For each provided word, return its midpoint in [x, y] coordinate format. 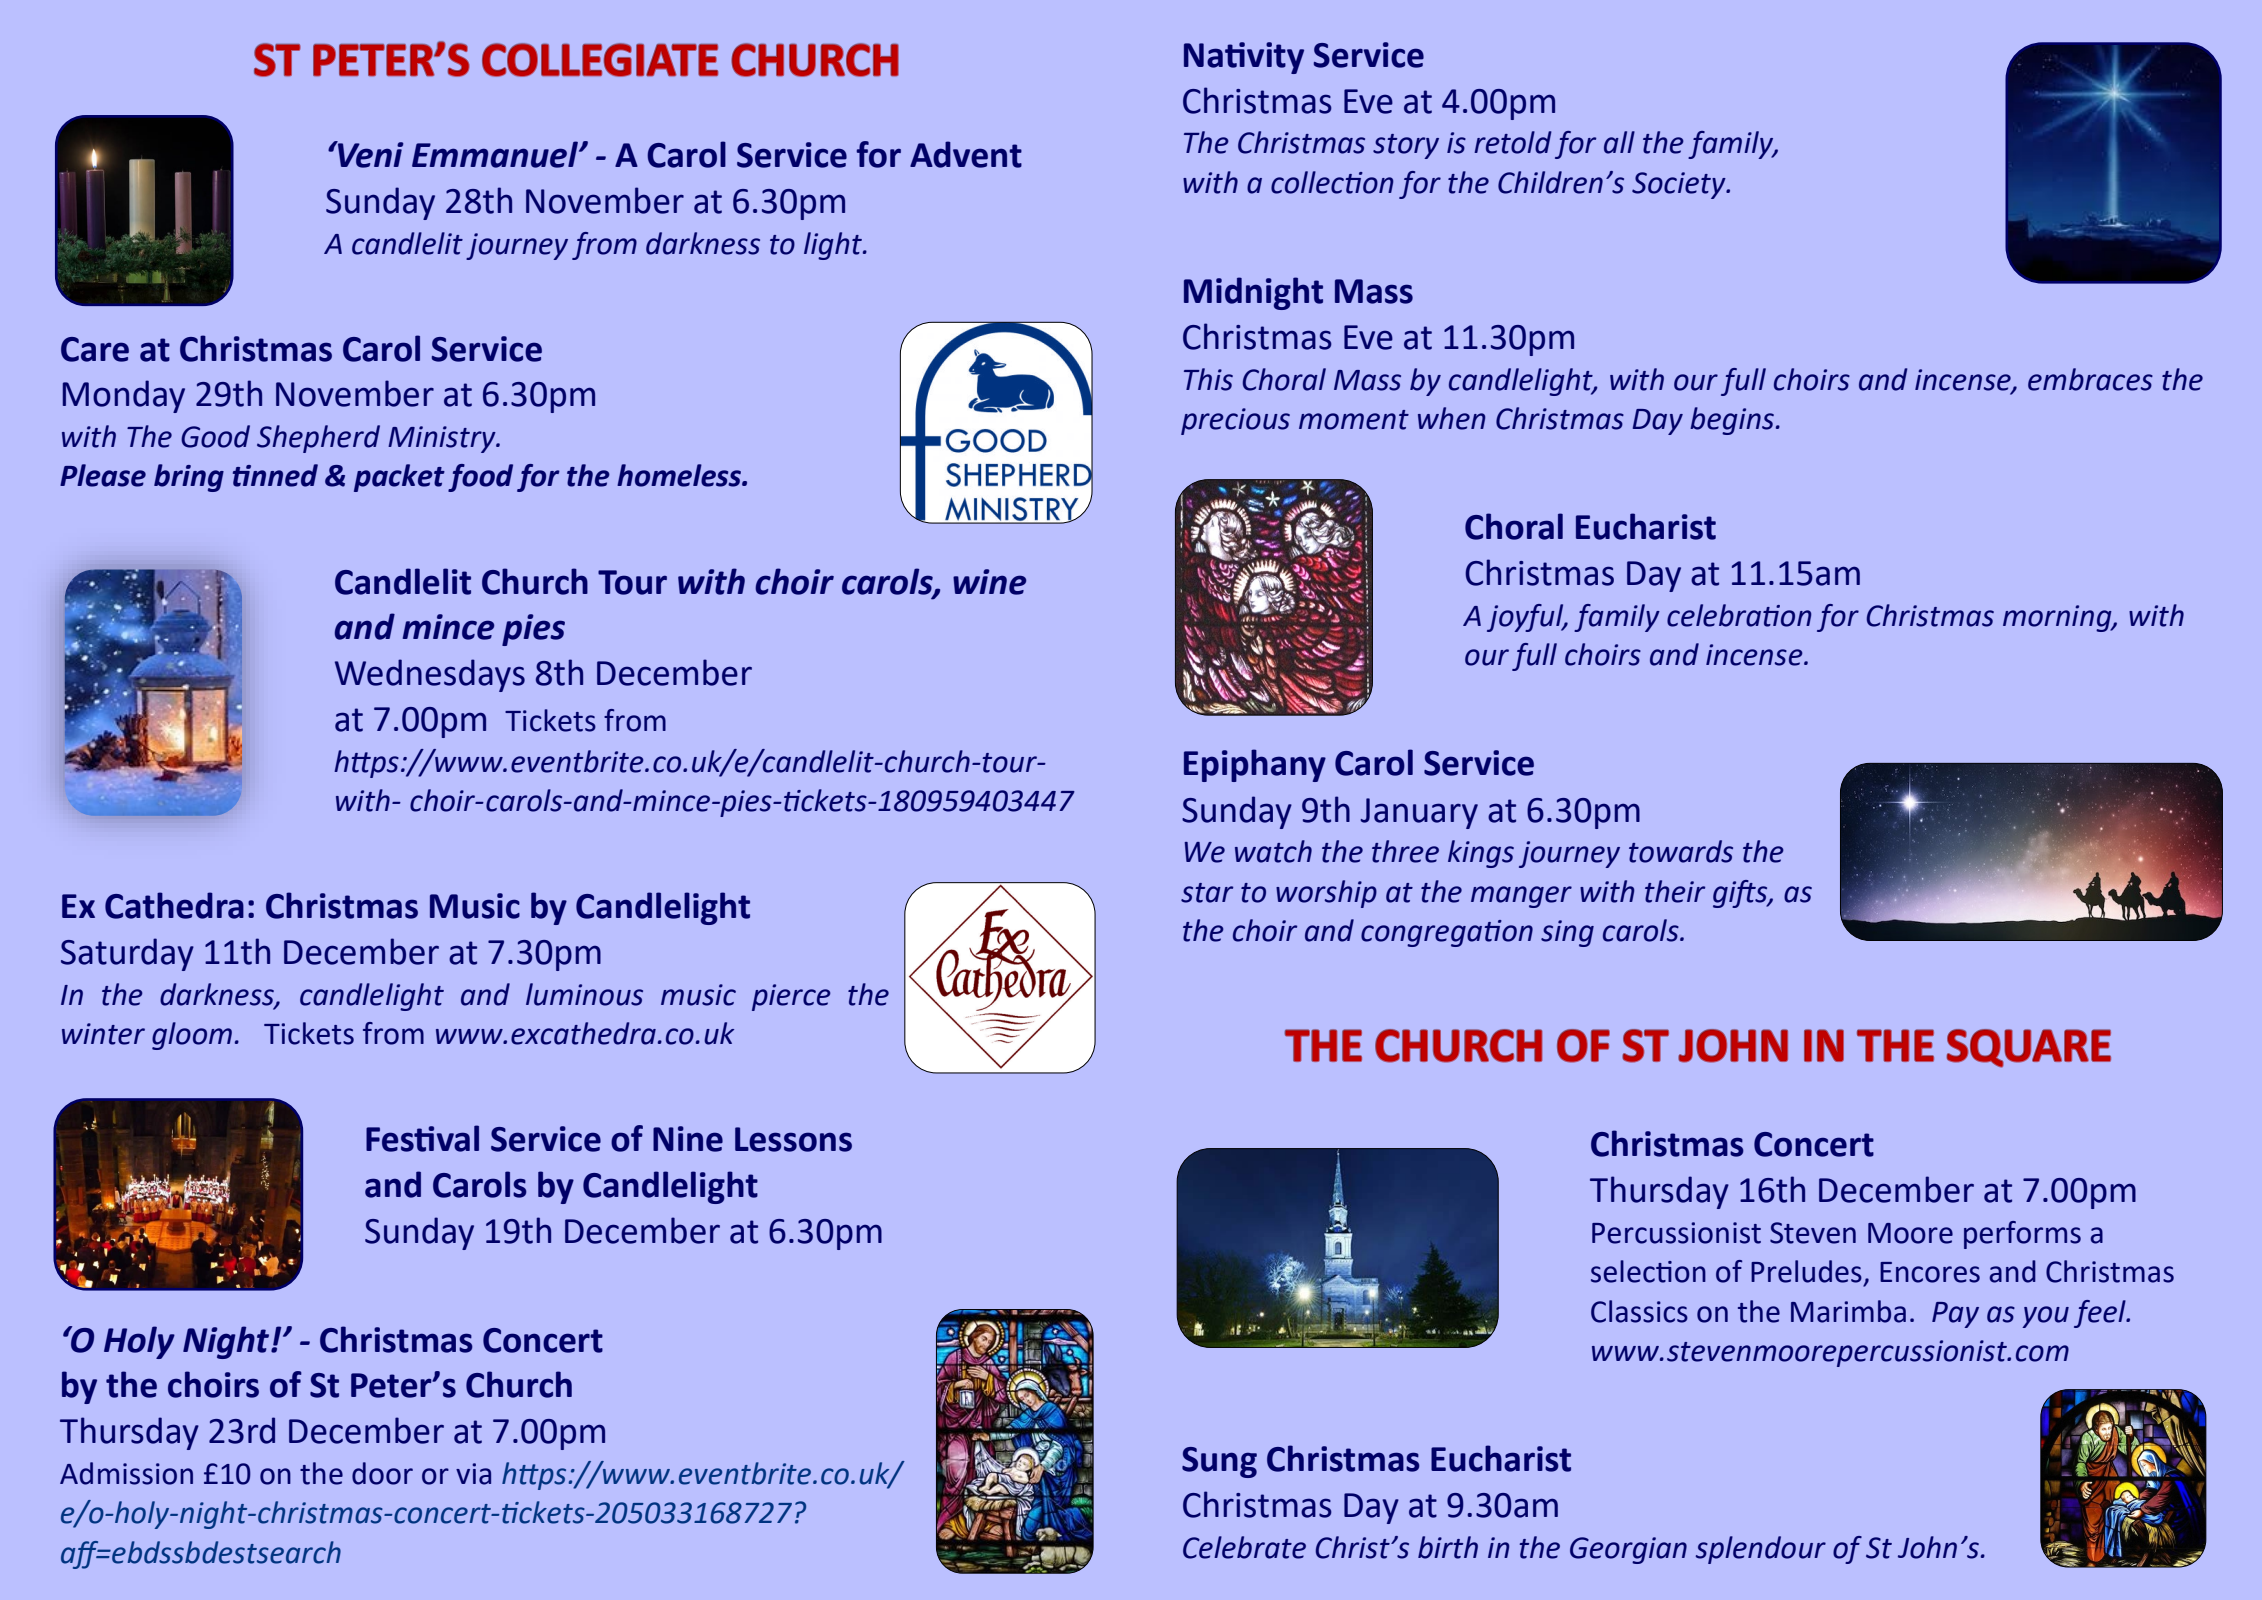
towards [1681, 851]
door [382, 1473]
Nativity [1244, 58]
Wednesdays [430, 675]
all [1619, 142]
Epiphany [1255, 765]
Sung [1219, 1462]
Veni [369, 154]
